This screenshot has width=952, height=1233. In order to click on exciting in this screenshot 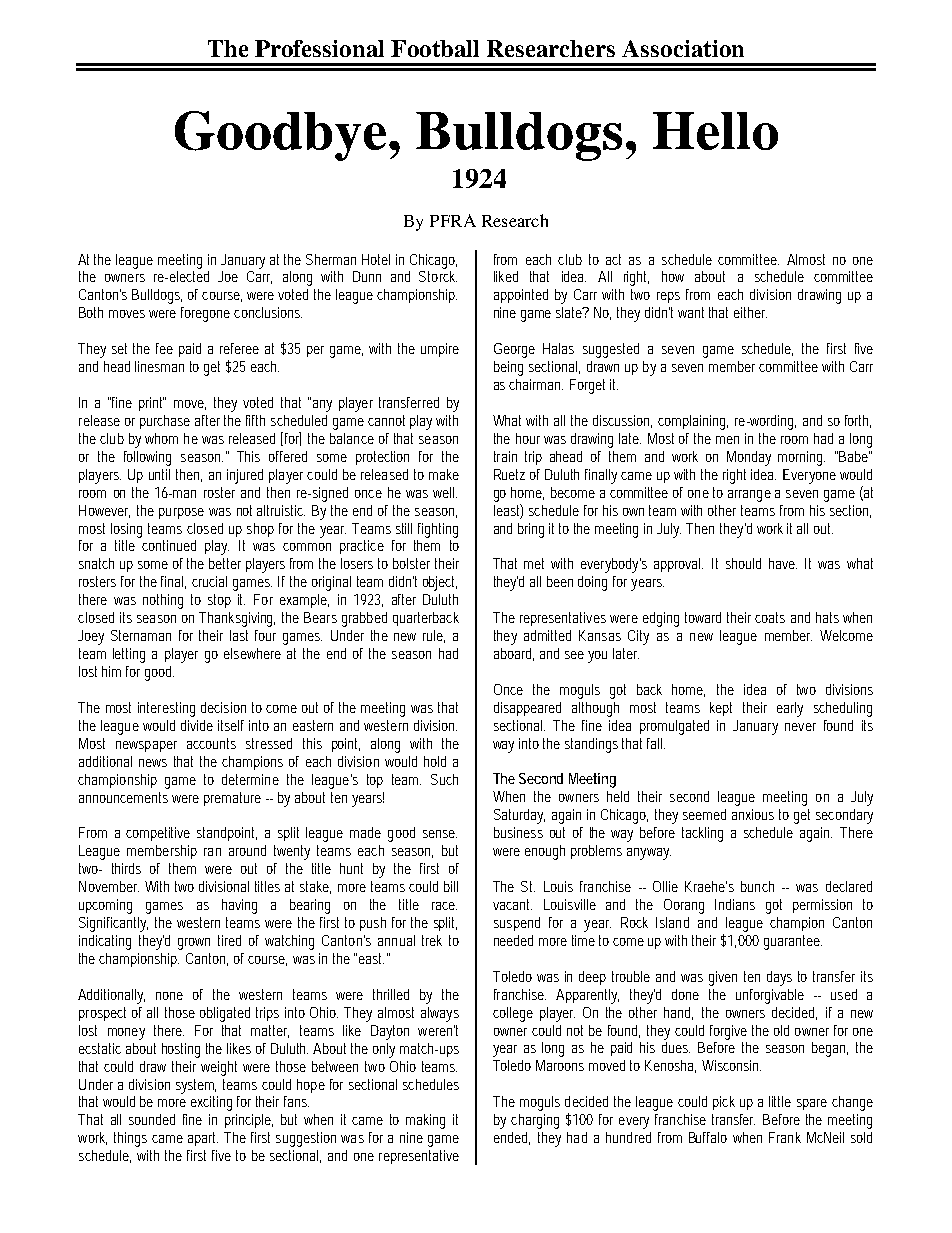, I will do `click(211, 1103)`.
